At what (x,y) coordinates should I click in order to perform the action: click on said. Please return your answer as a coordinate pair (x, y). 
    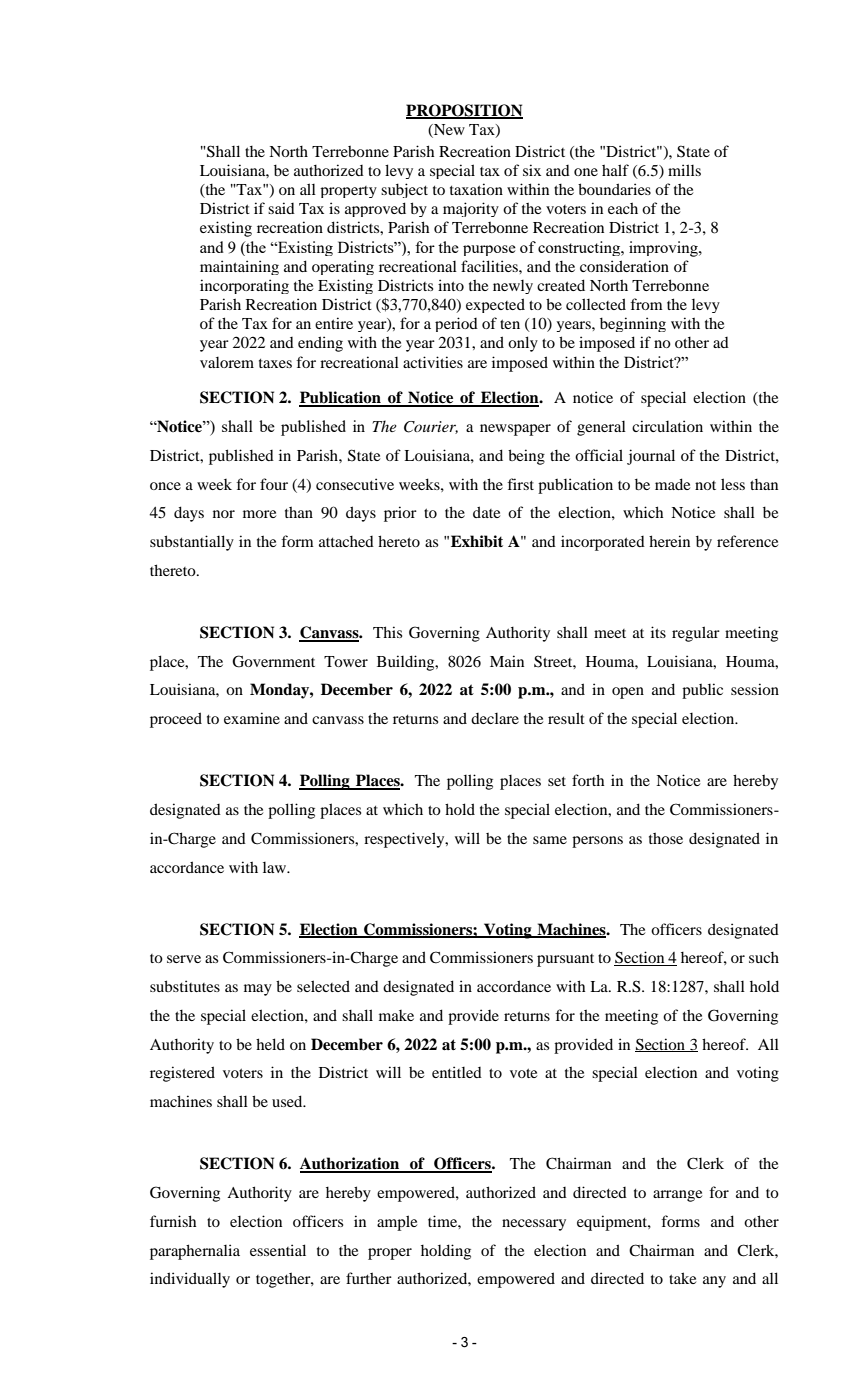
    Looking at the image, I should click on (281, 208).
